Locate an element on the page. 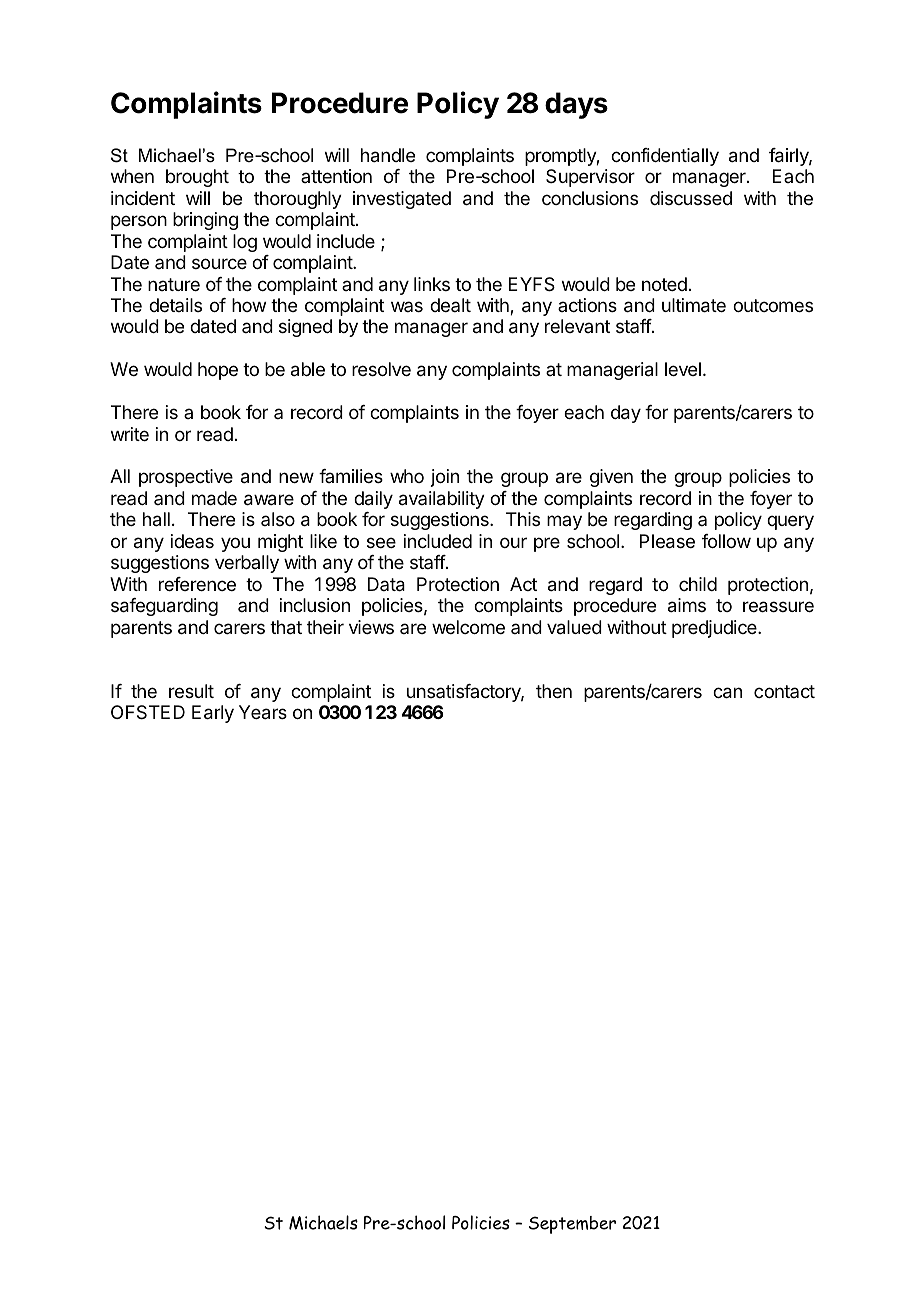 The width and height of the document is (924, 1308). resolve is located at coordinates (381, 369).
